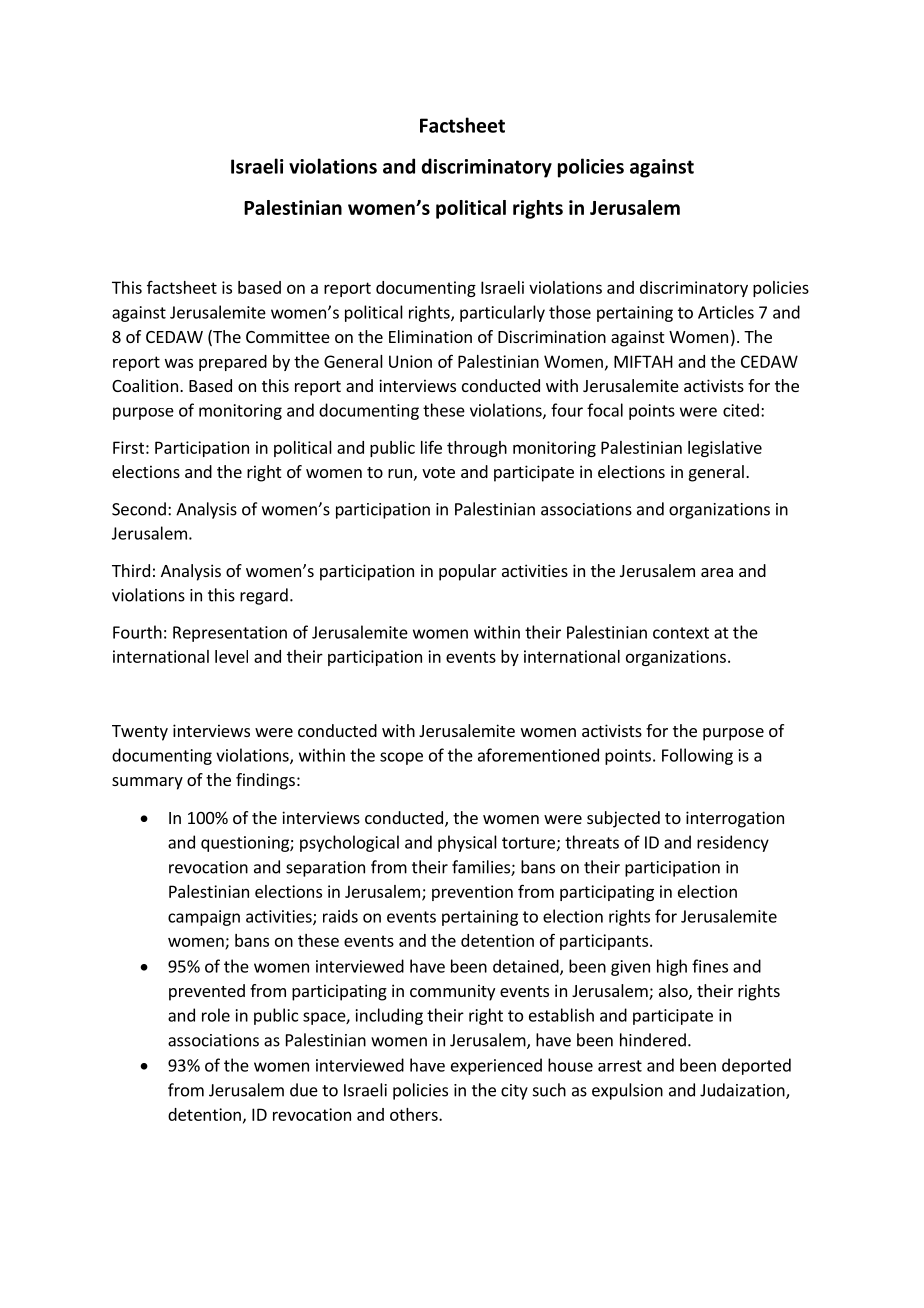 The width and height of the screenshot is (924, 1308). Describe the element at coordinates (726, 312) in the screenshot. I see `Articles` at that location.
